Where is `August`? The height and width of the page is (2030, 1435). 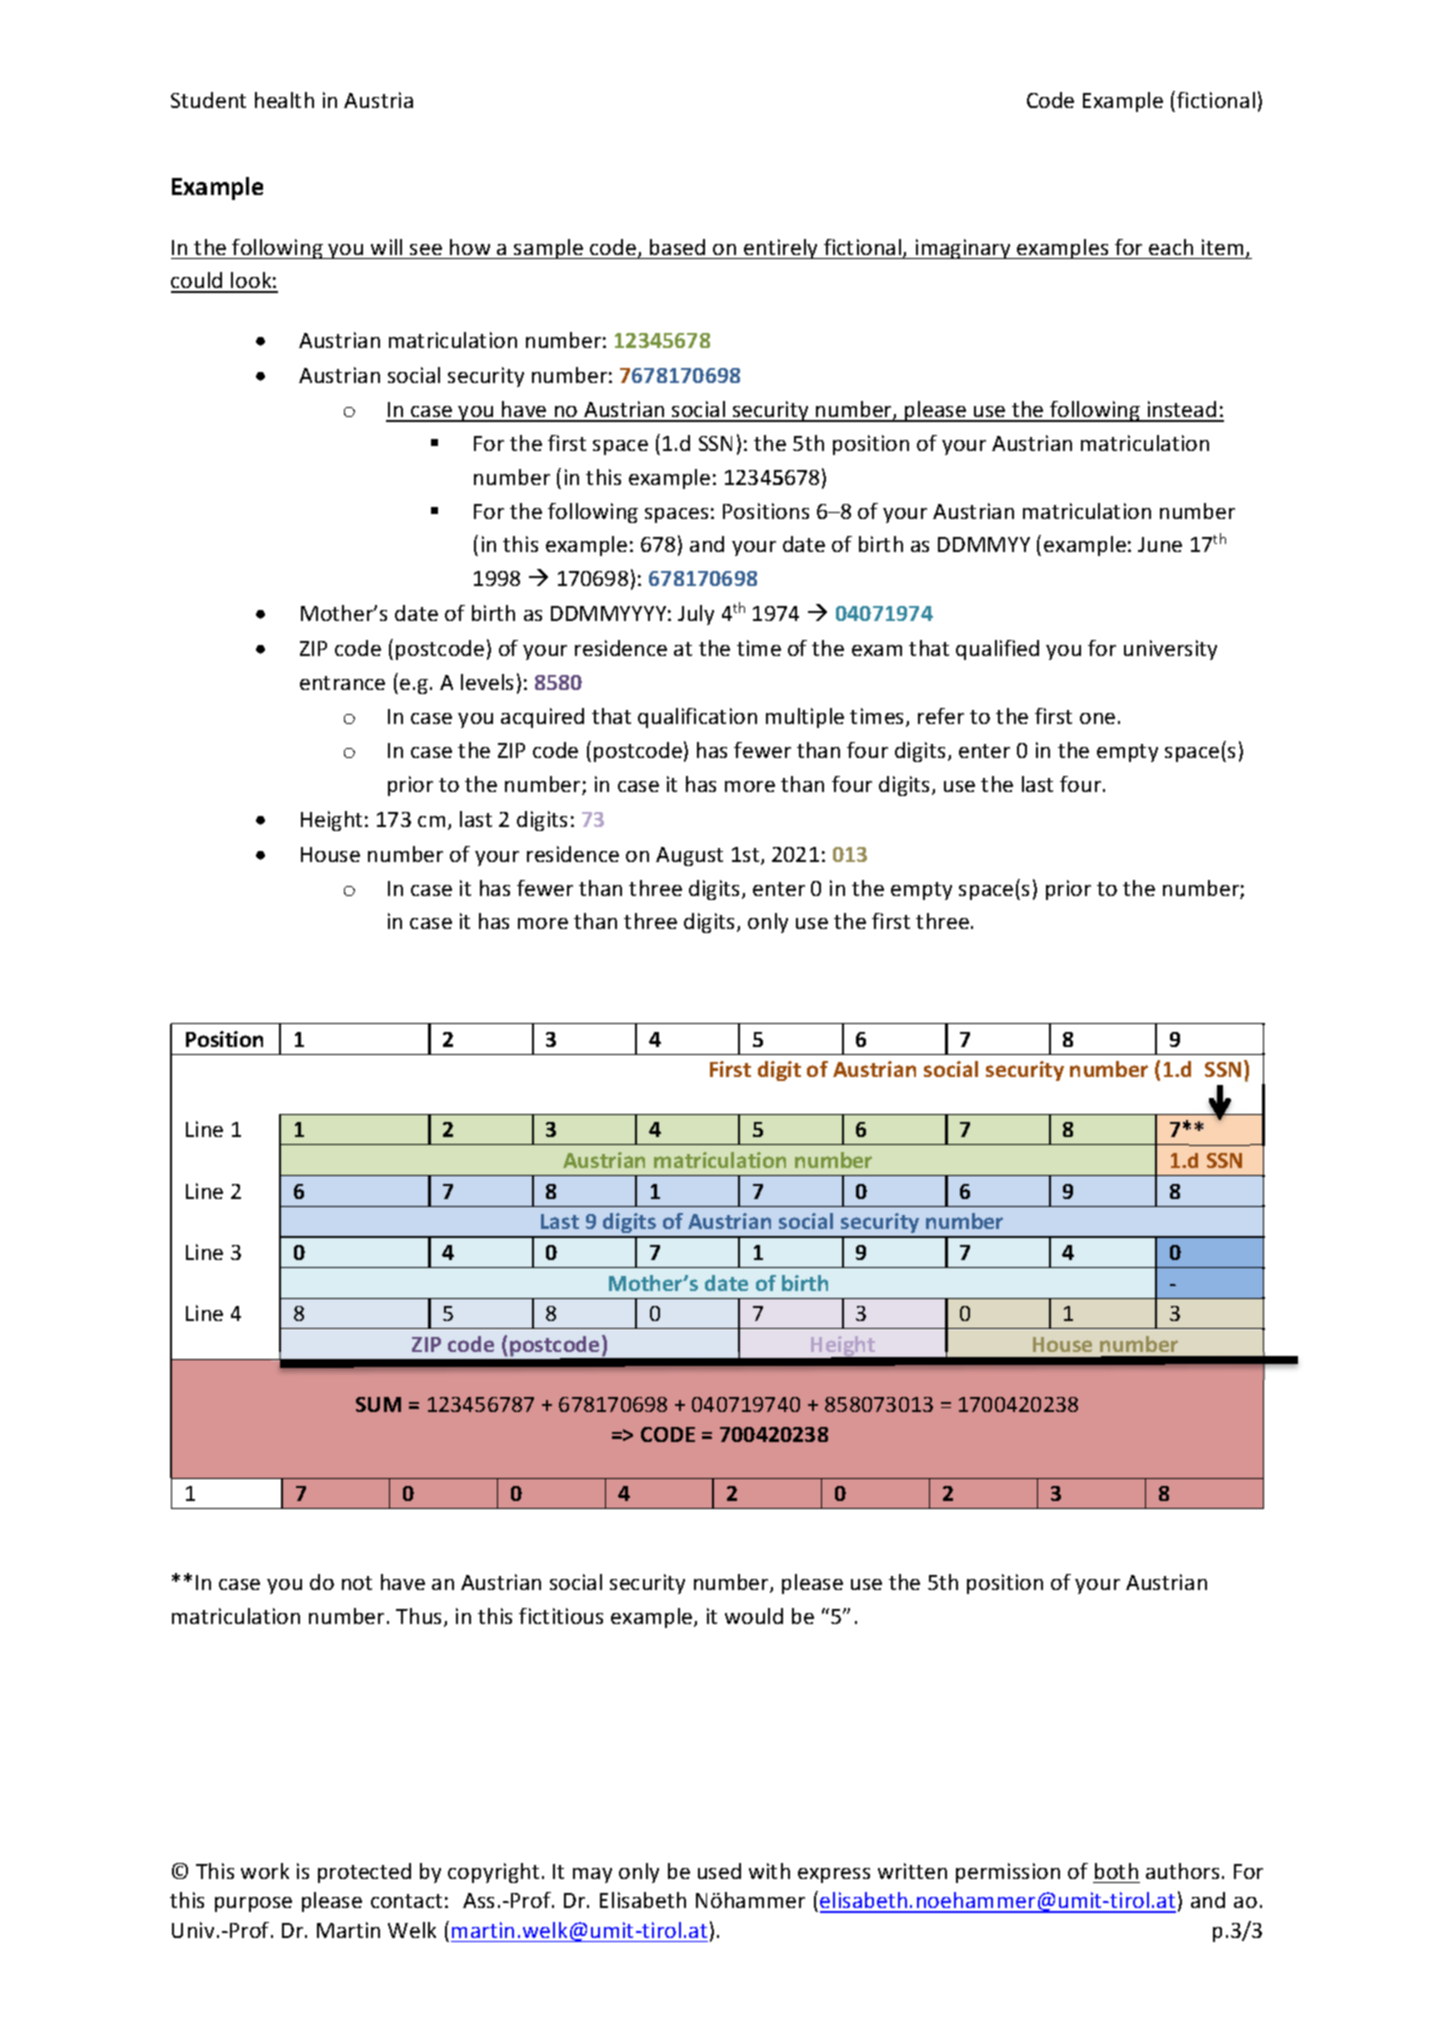
August is located at coordinates (689, 856).
